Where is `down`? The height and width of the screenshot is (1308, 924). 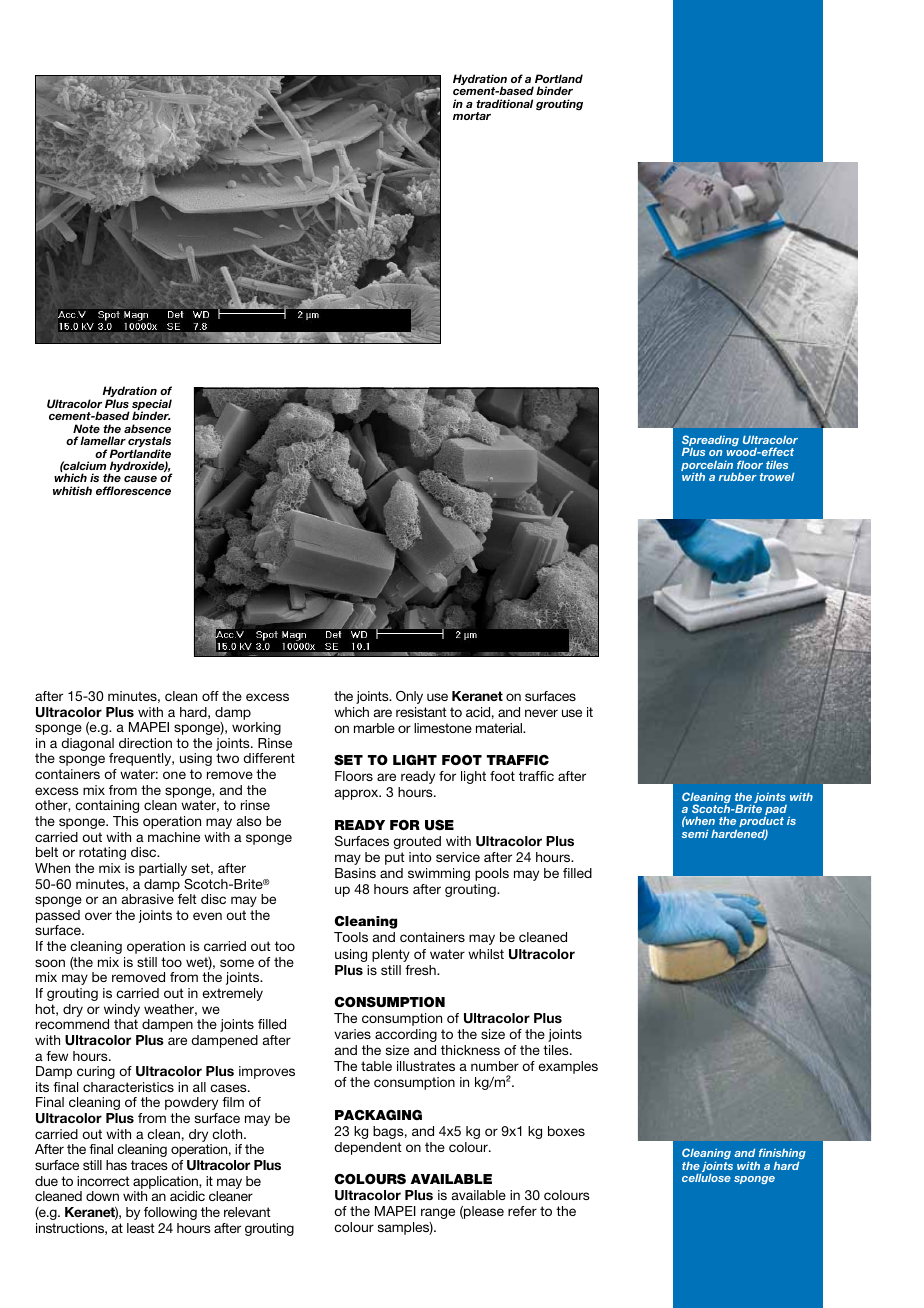
down is located at coordinates (102, 1196).
